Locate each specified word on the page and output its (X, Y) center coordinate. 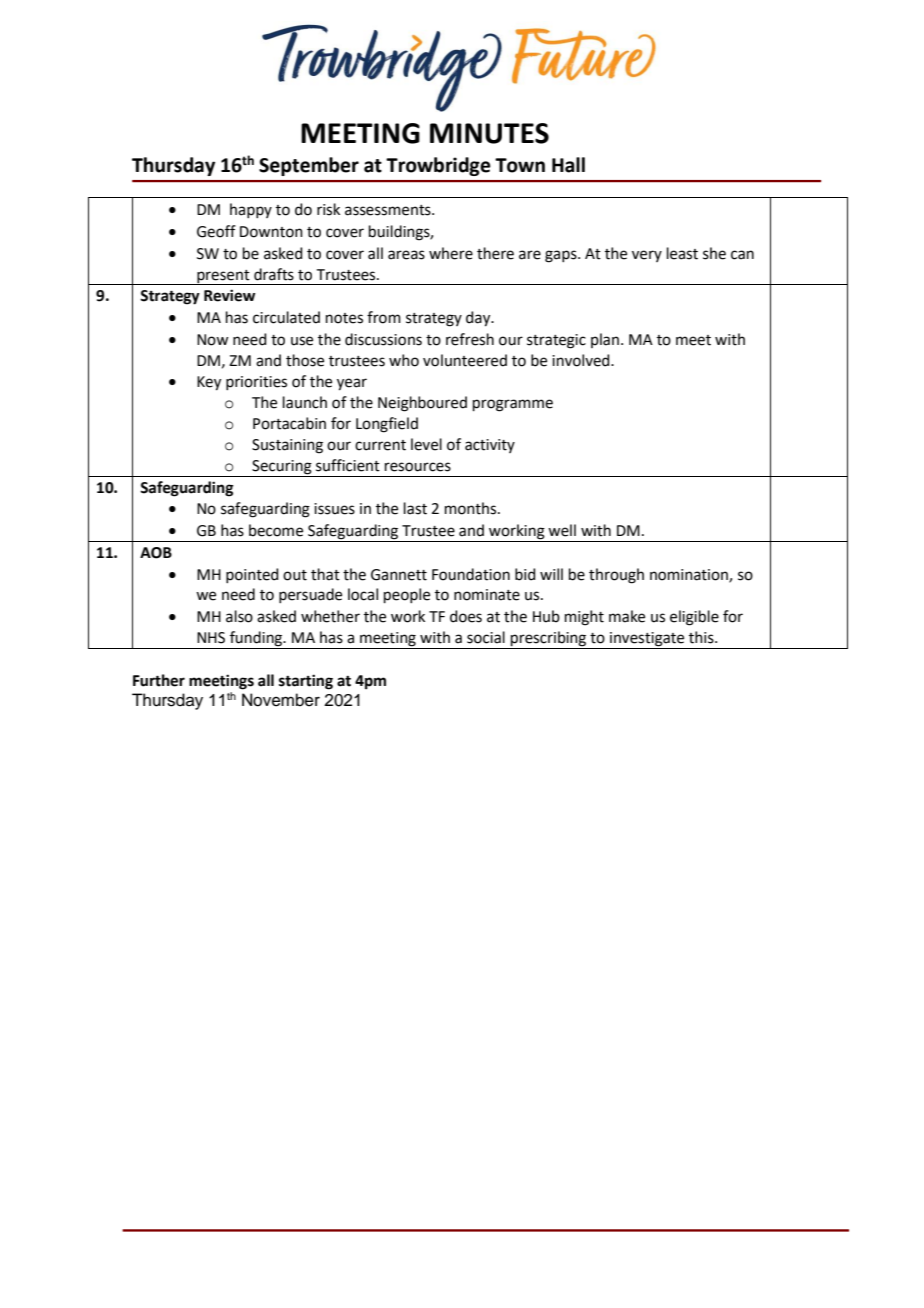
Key (209, 383)
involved (582, 360)
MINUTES (489, 133)
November (281, 700)
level (426, 444)
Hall (568, 165)
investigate (647, 640)
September (309, 166)
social (486, 637)
